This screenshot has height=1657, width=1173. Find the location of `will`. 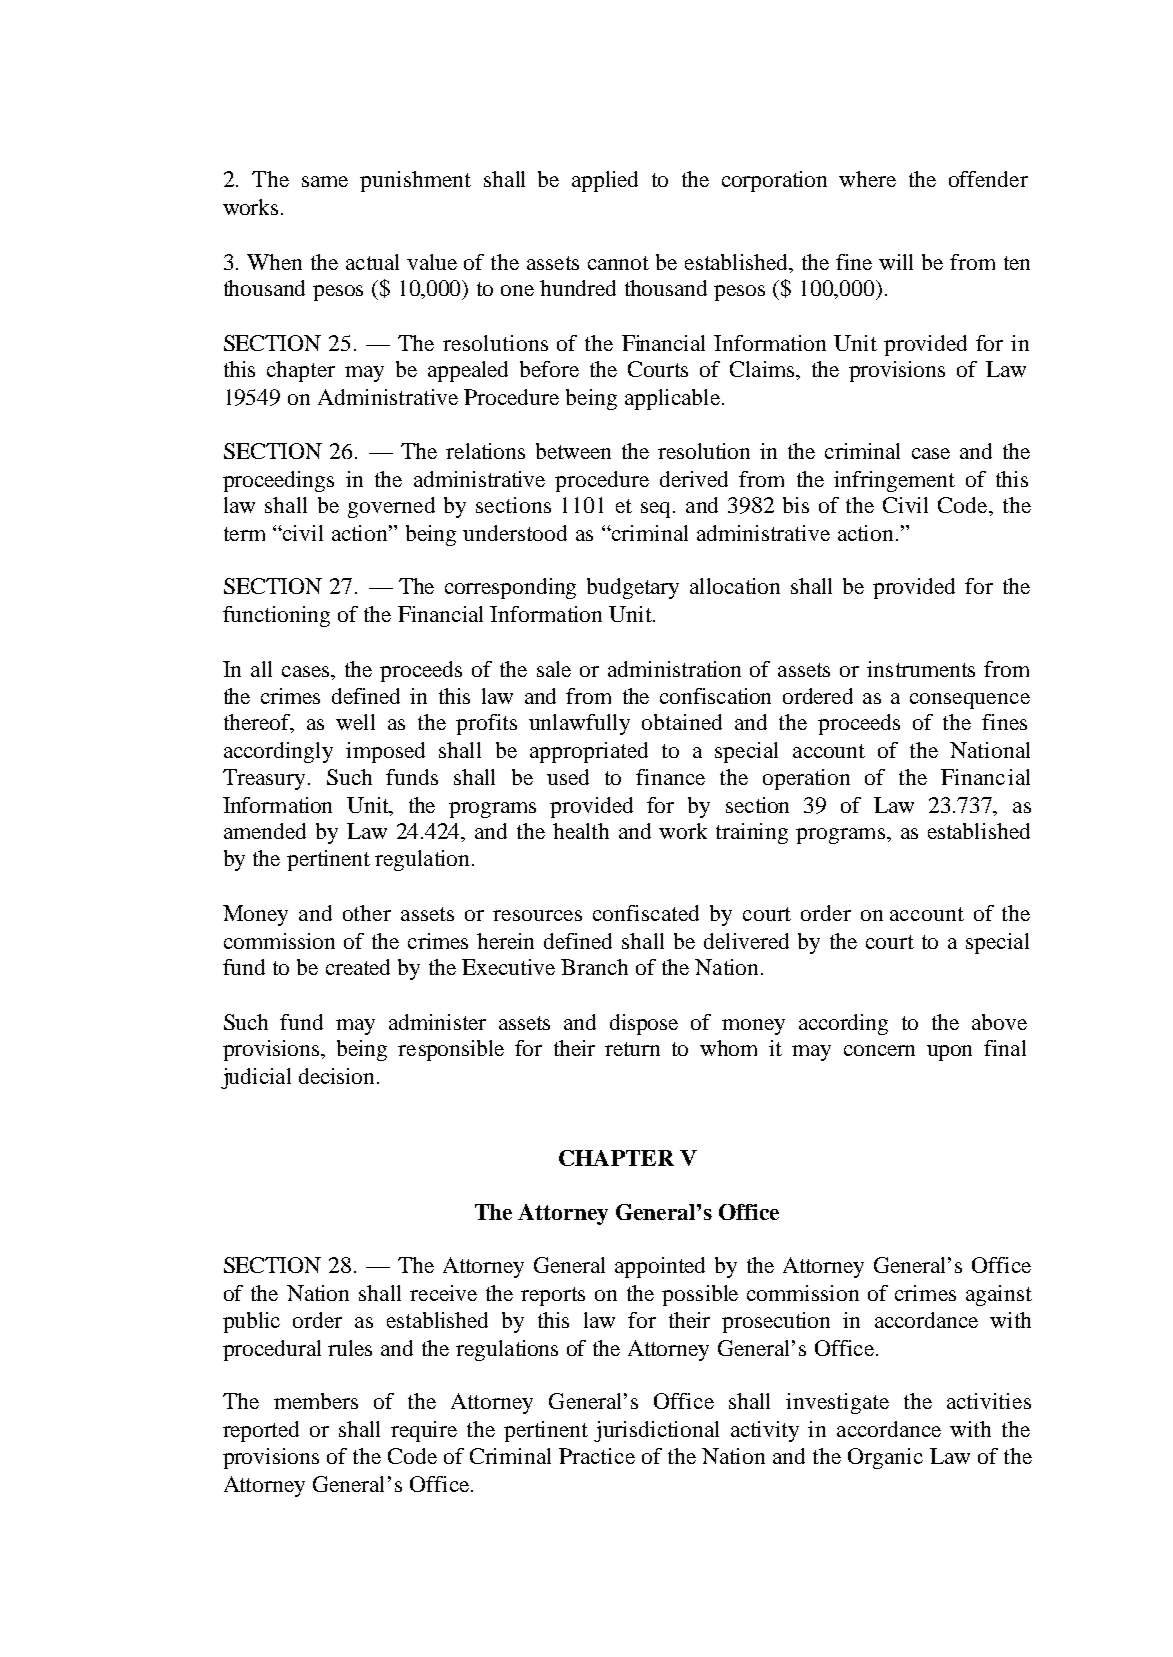

will is located at coordinates (896, 262).
